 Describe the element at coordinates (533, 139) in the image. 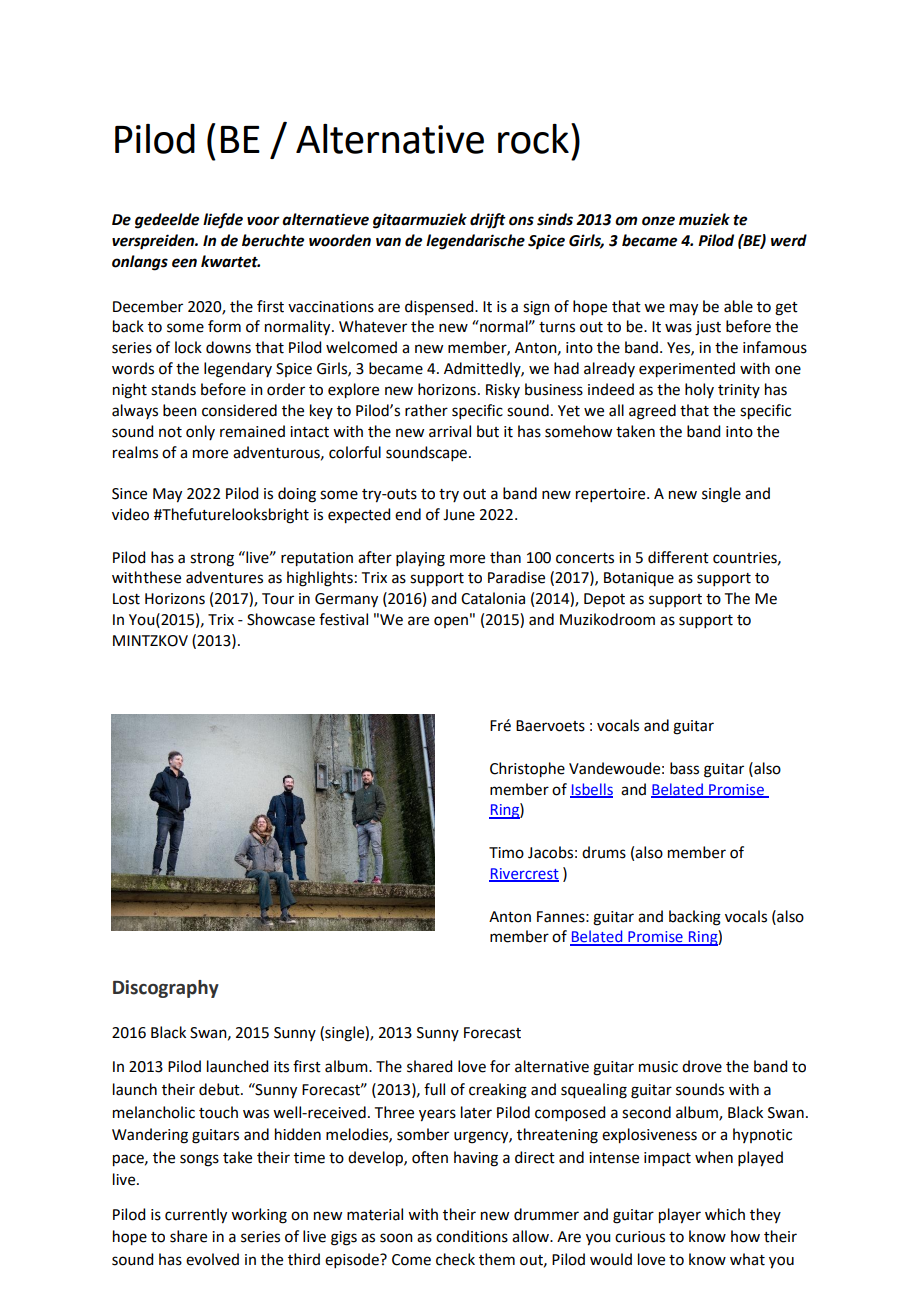

I see `rock` at that location.
